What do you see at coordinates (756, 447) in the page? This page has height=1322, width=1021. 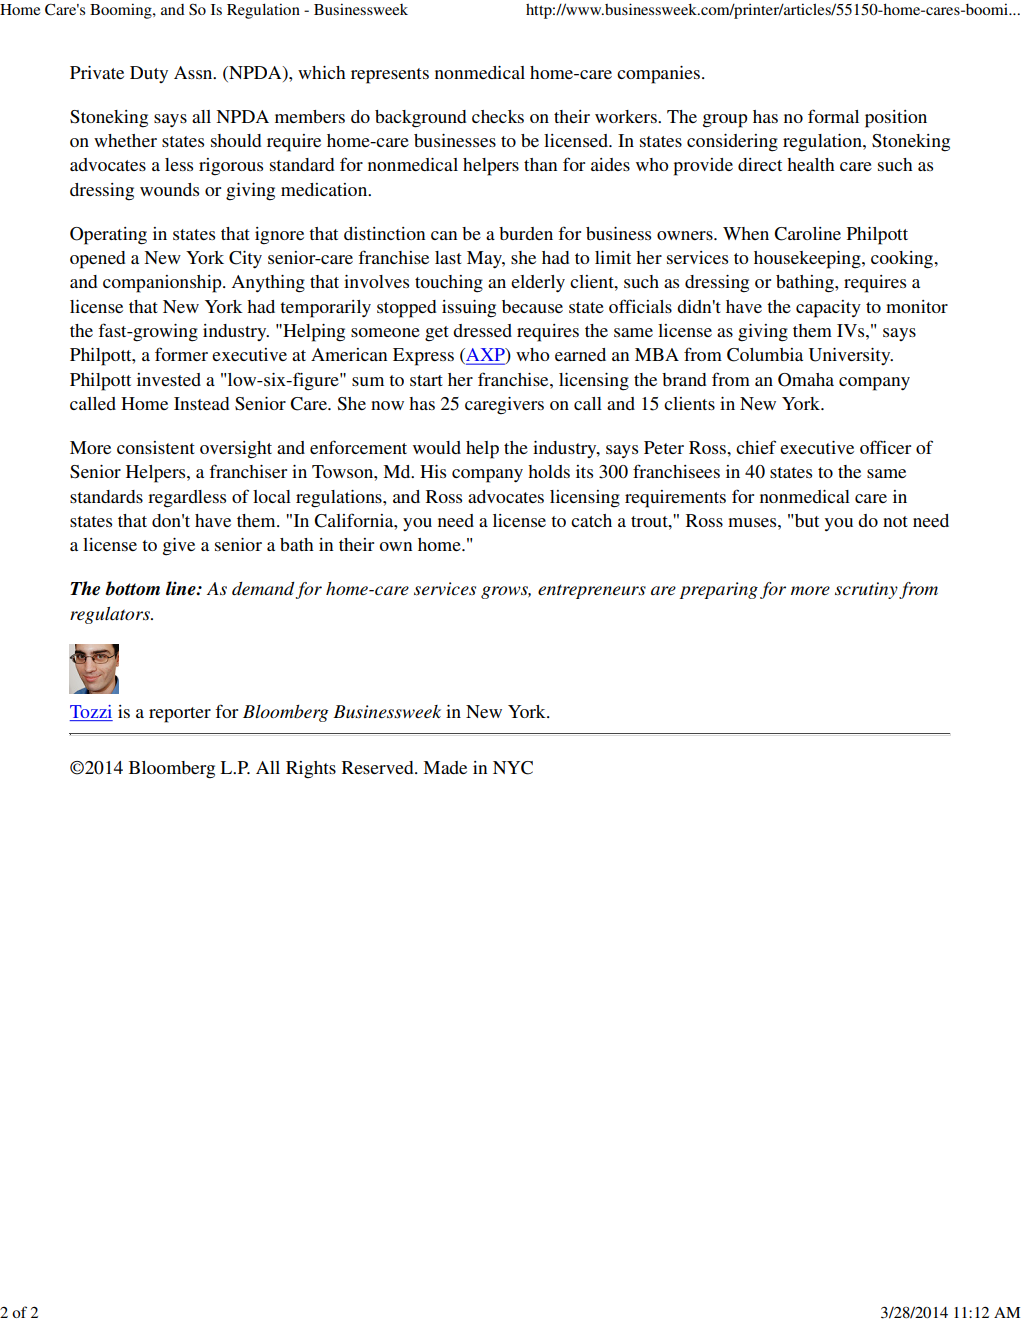 I see `chief` at bounding box center [756, 447].
